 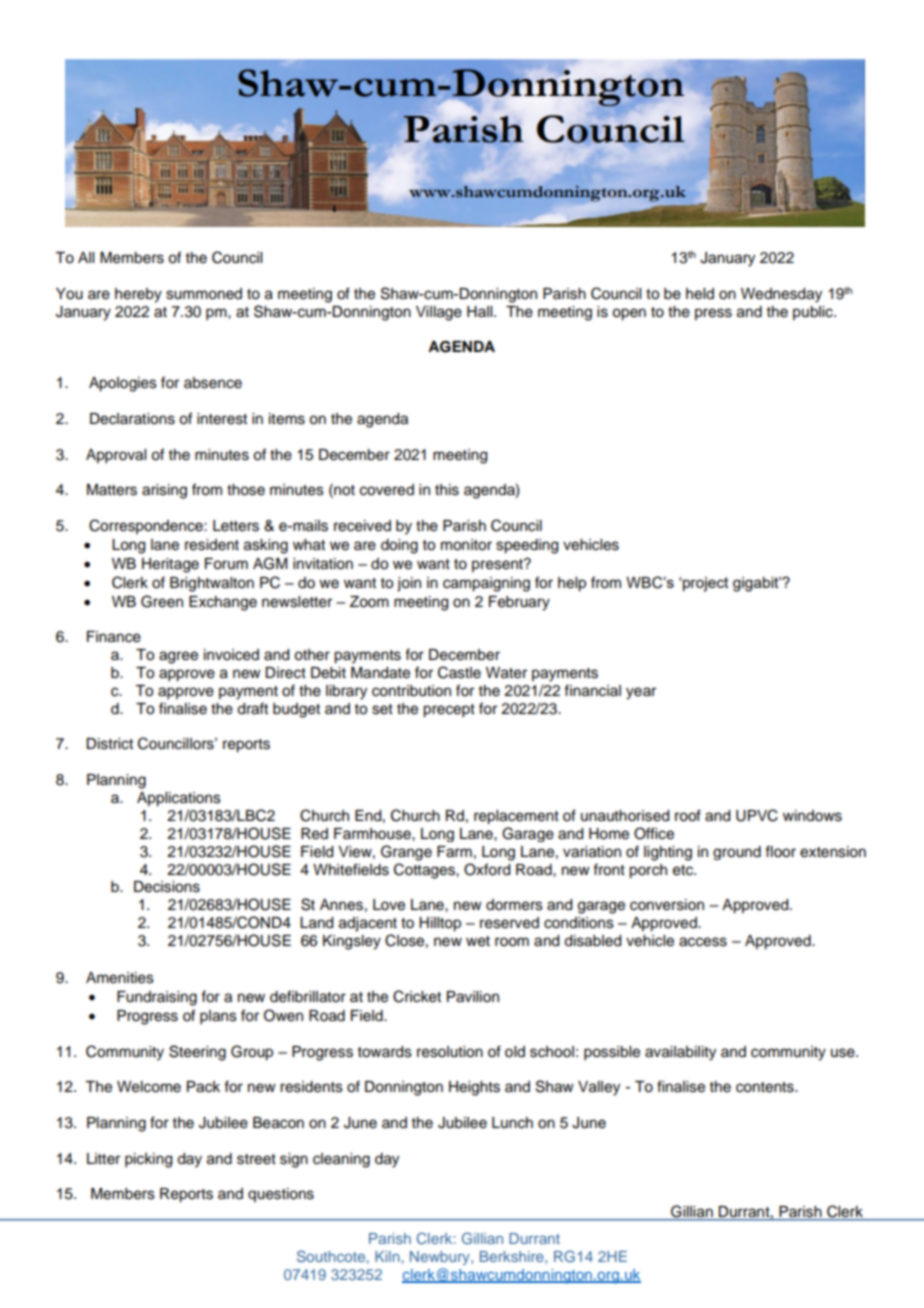 What do you see at coordinates (148, 1160) in the screenshot?
I see `picking` at bounding box center [148, 1160].
